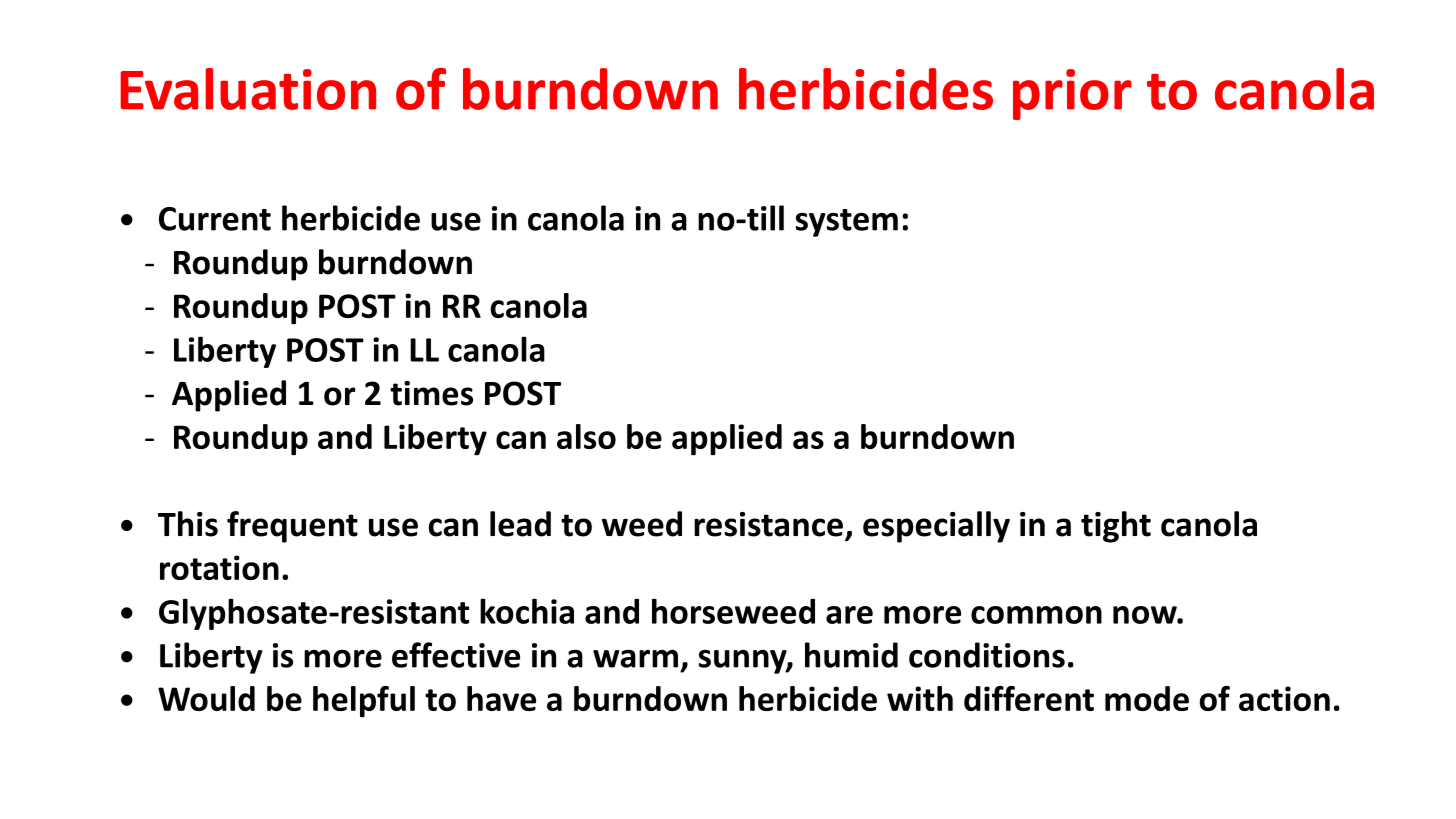 The width and height of the page is (1456, 819). I want to click on mode, so click(1147, 698).
